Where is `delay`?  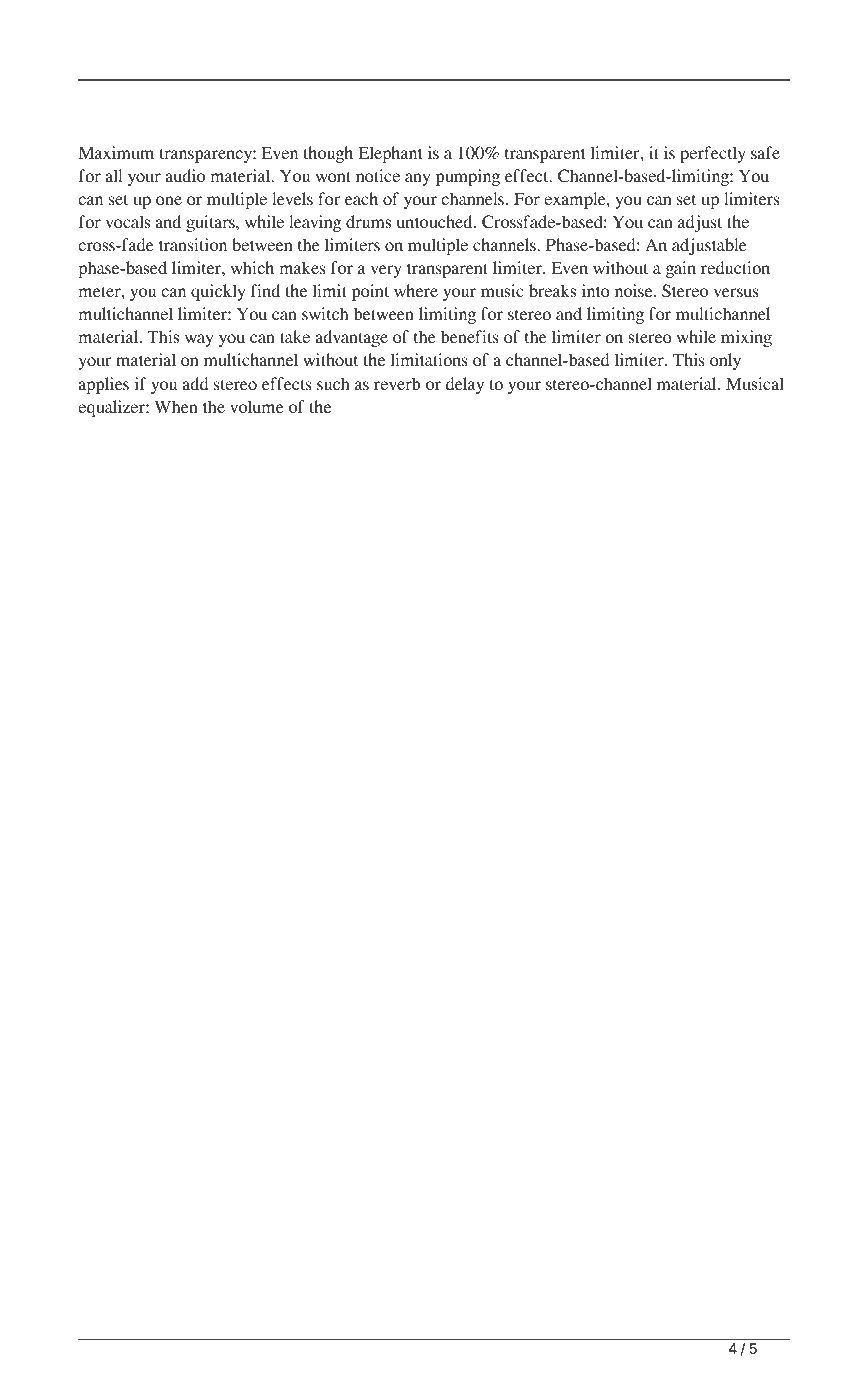
delay is located at coordinates (465, 385).
